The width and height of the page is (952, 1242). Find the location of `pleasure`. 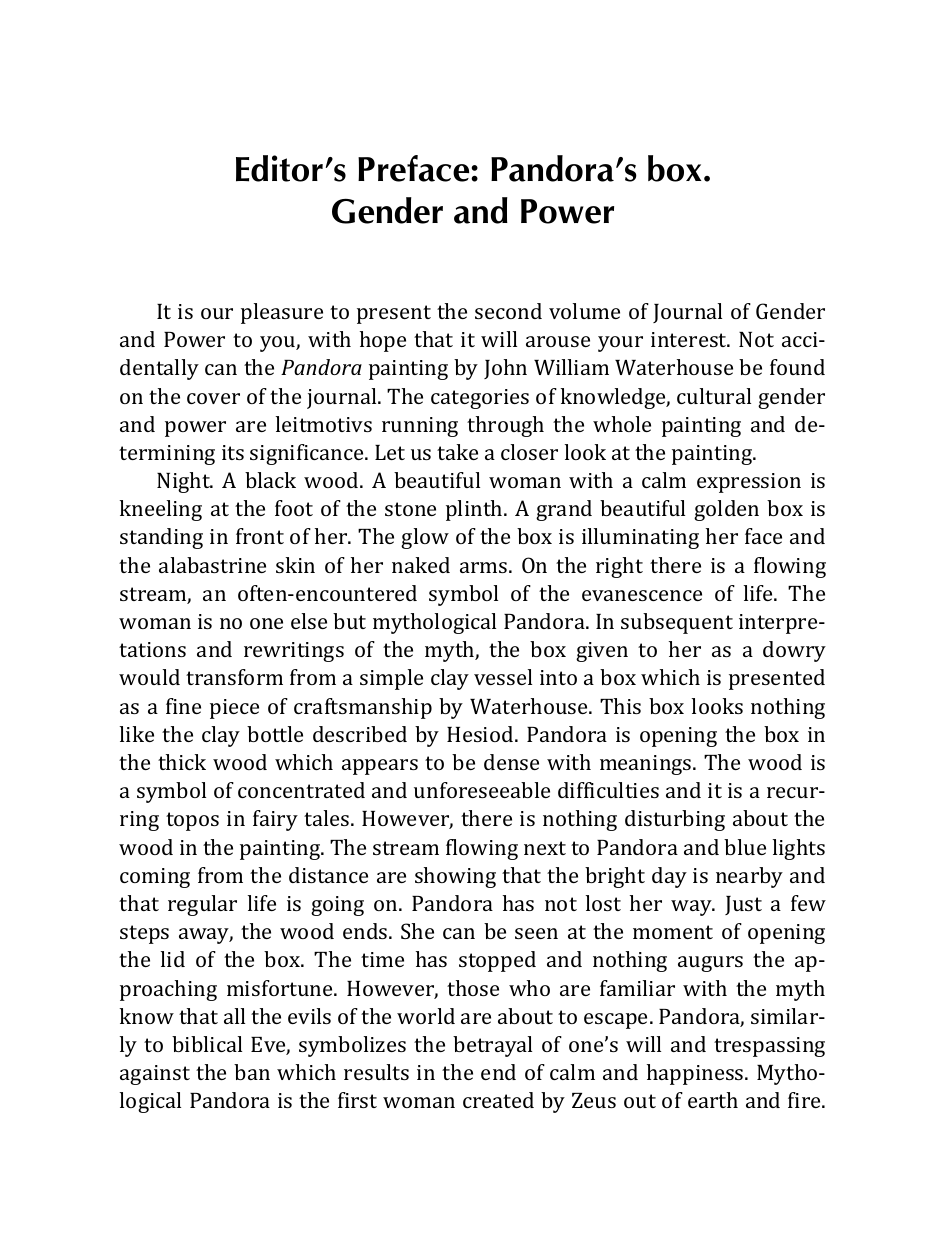

pleasure is located at coordinates (282, 313).
